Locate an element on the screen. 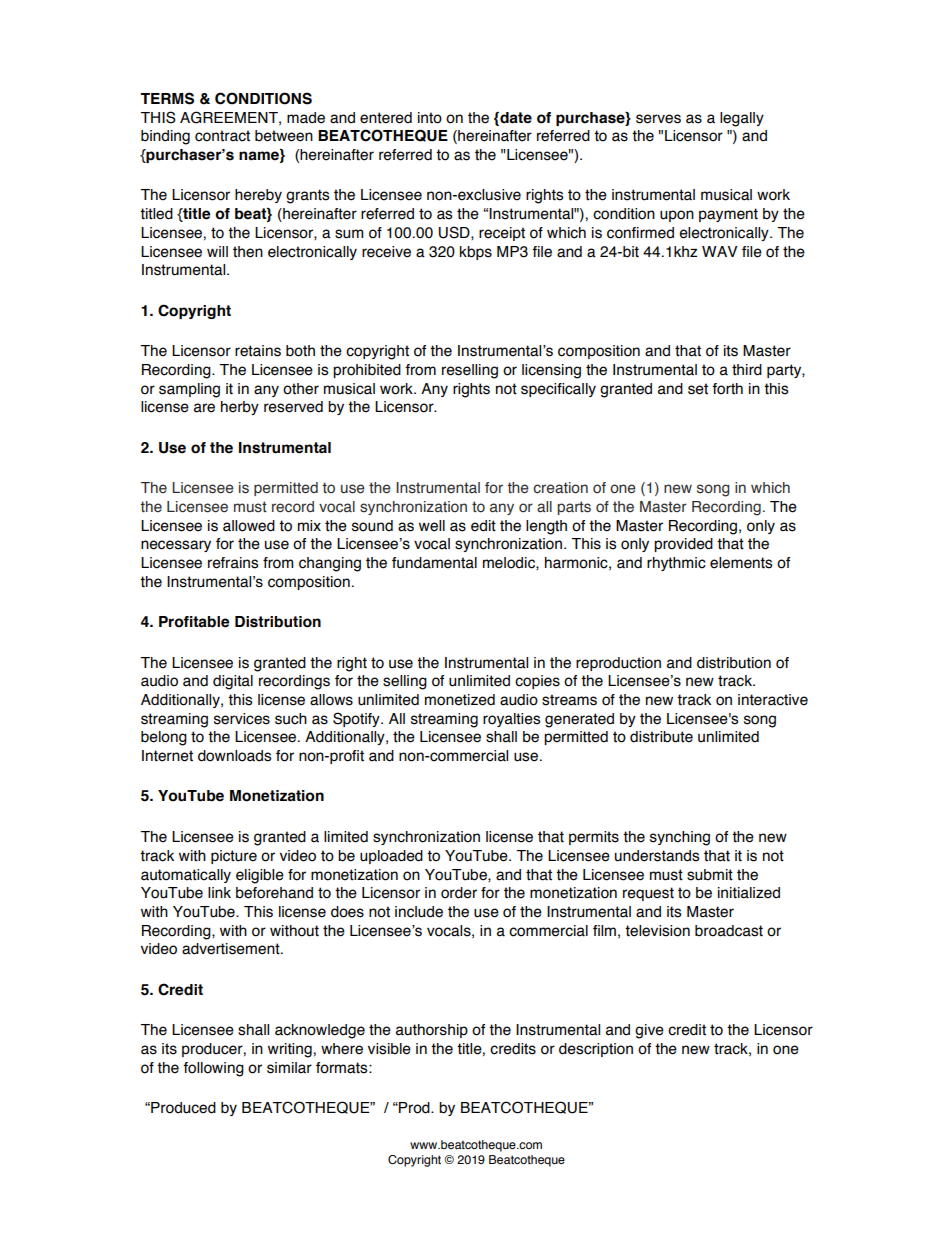  specifically is located at coordinates (558, 390).
